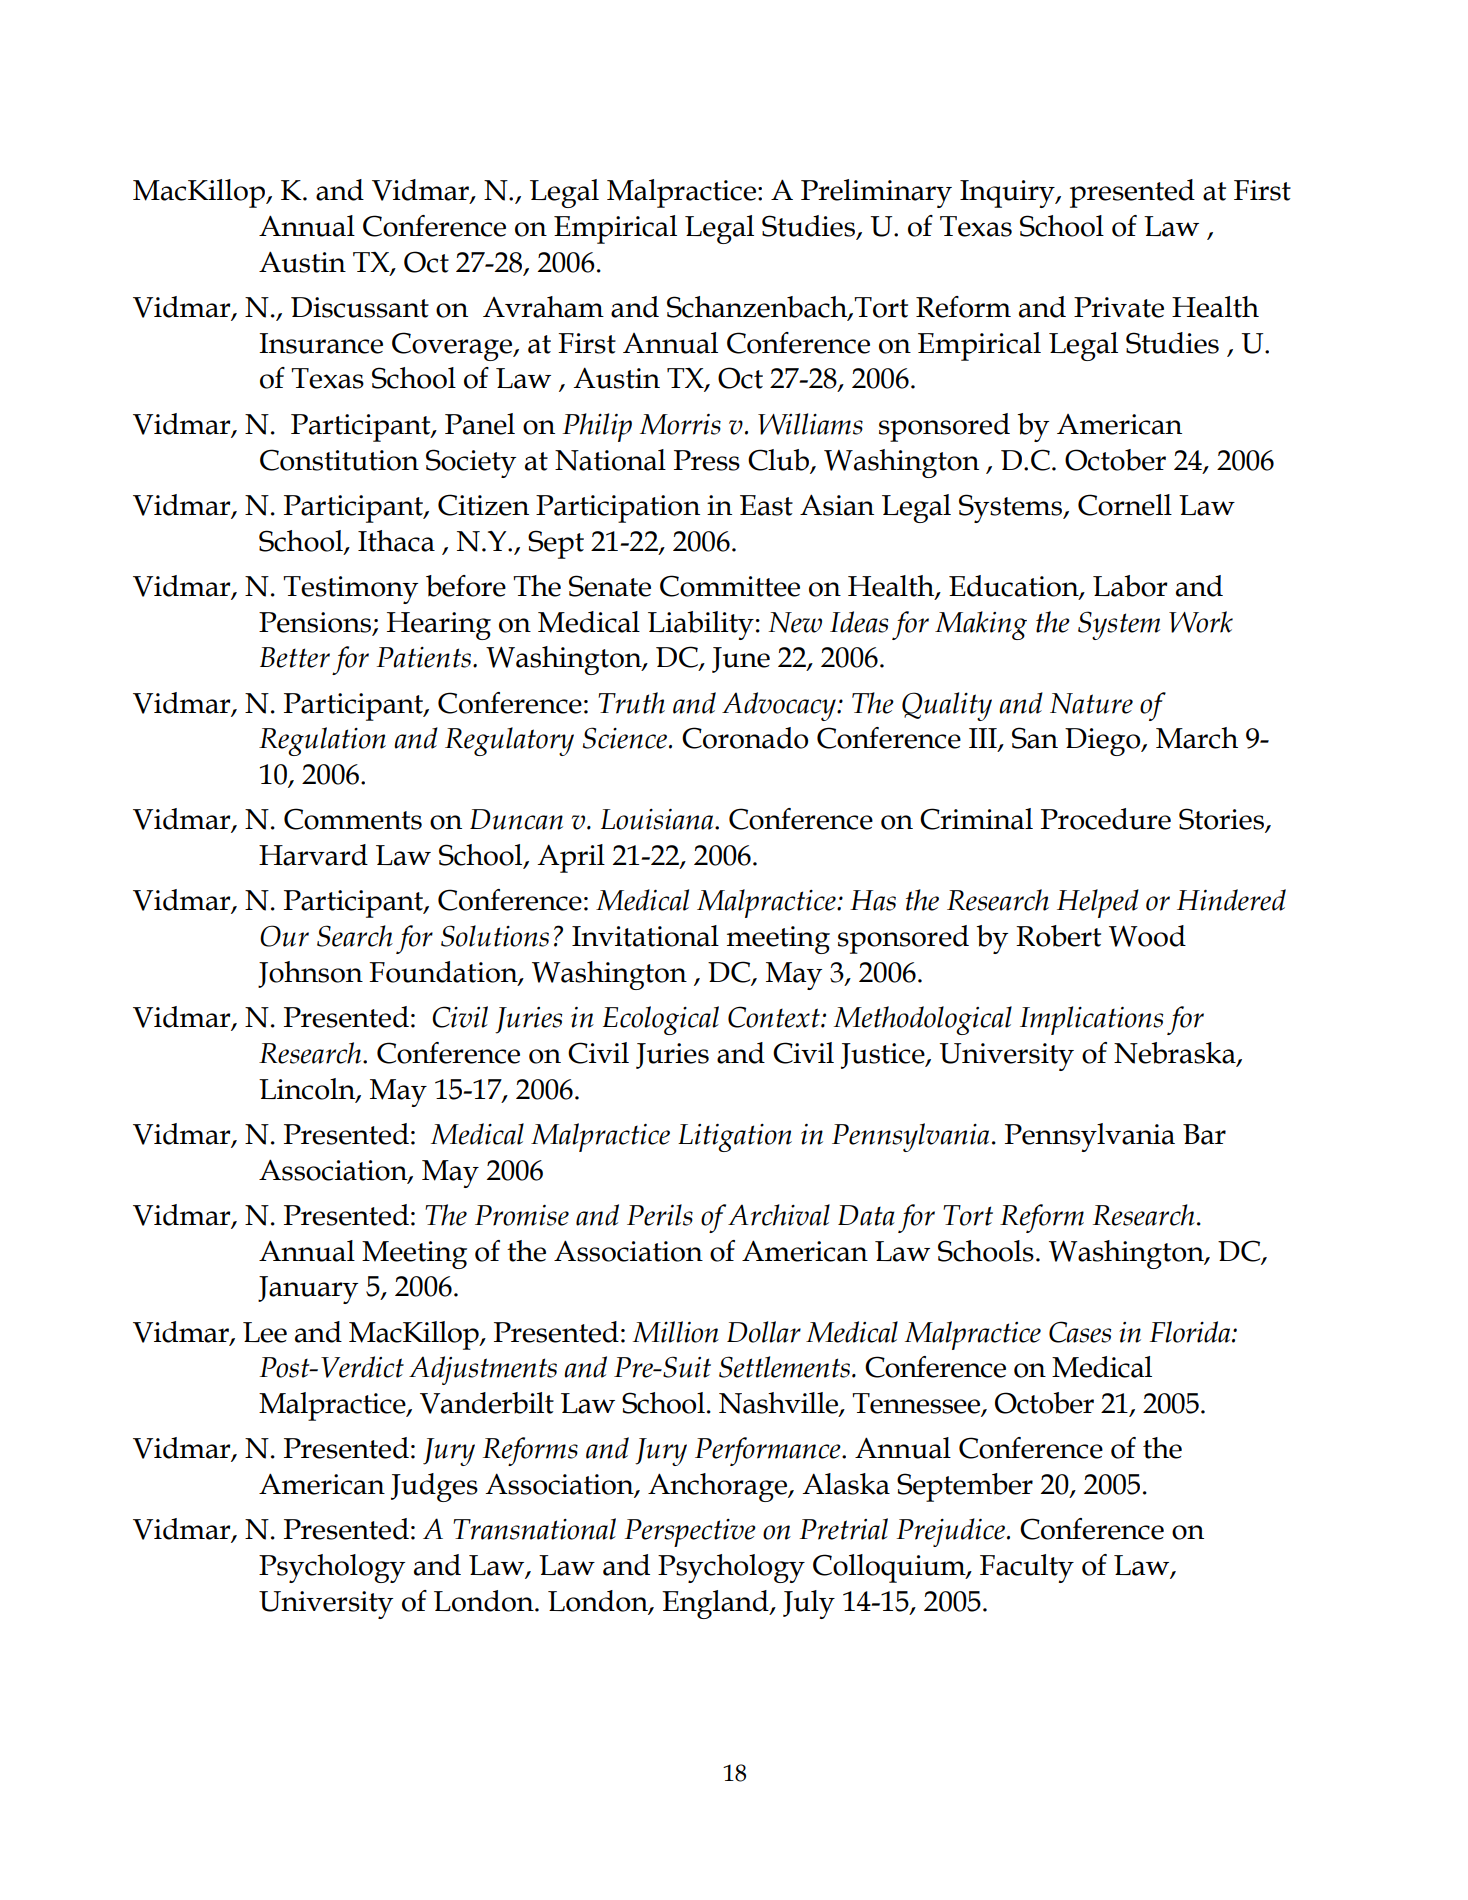 Image resolution: width=1468 pixels, height=1900 pixels. Describe the element at coordinates (321, 343) in the screenshot. I see `Insurance` at that location.
